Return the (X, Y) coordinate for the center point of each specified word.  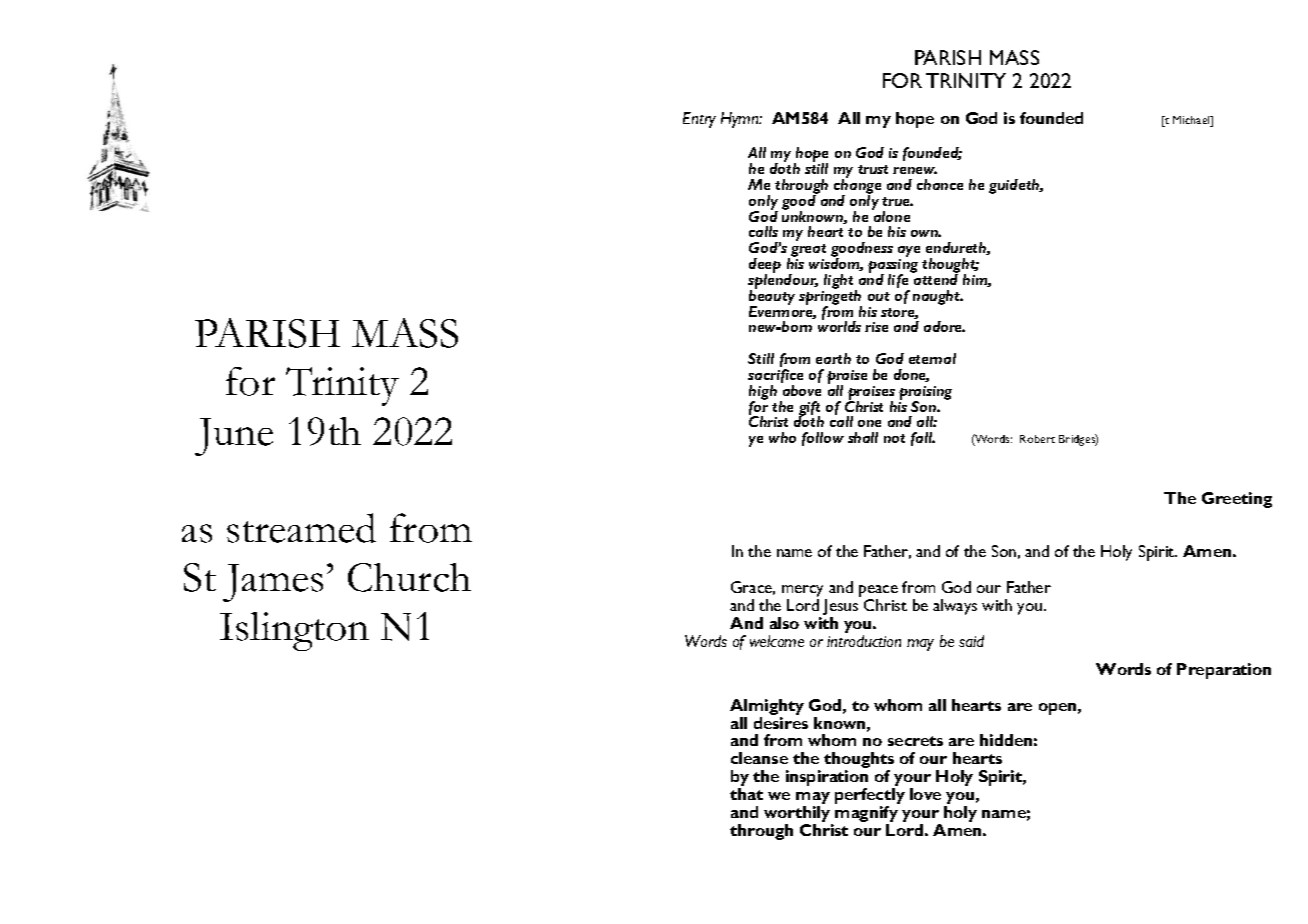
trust (873, 169)
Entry (699, 120)
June (234, 437)
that (746, 794)
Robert (1037, 439)
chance (940, 184)
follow (823, 439)
